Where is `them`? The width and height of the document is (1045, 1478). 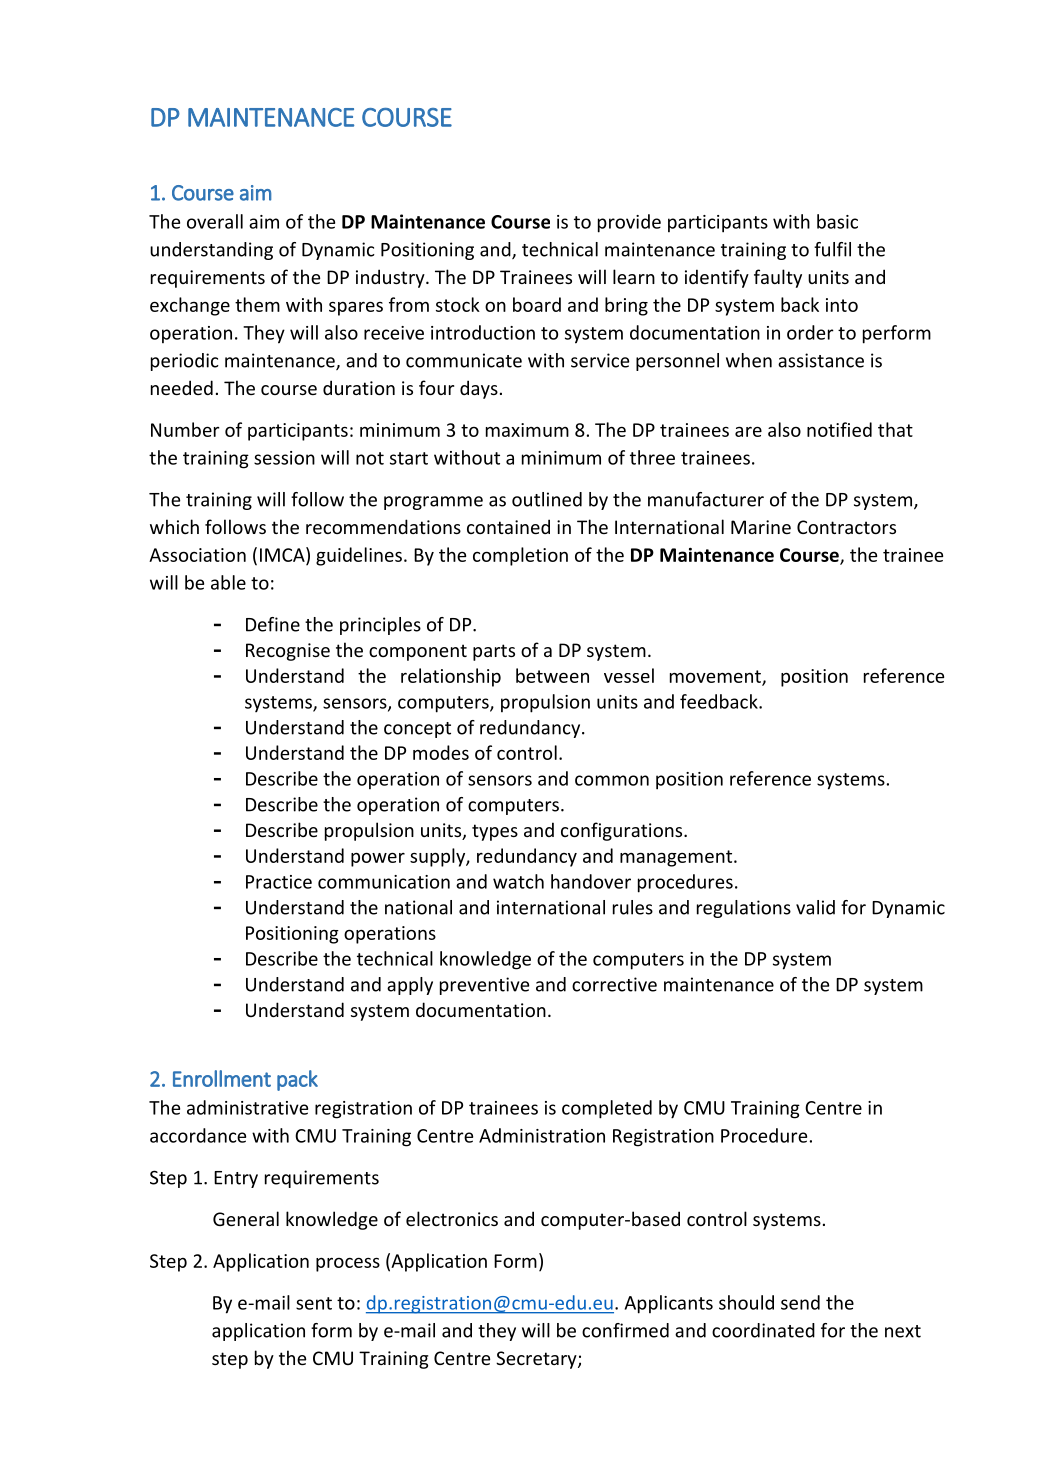 them is located at coordinates (257, 304).
